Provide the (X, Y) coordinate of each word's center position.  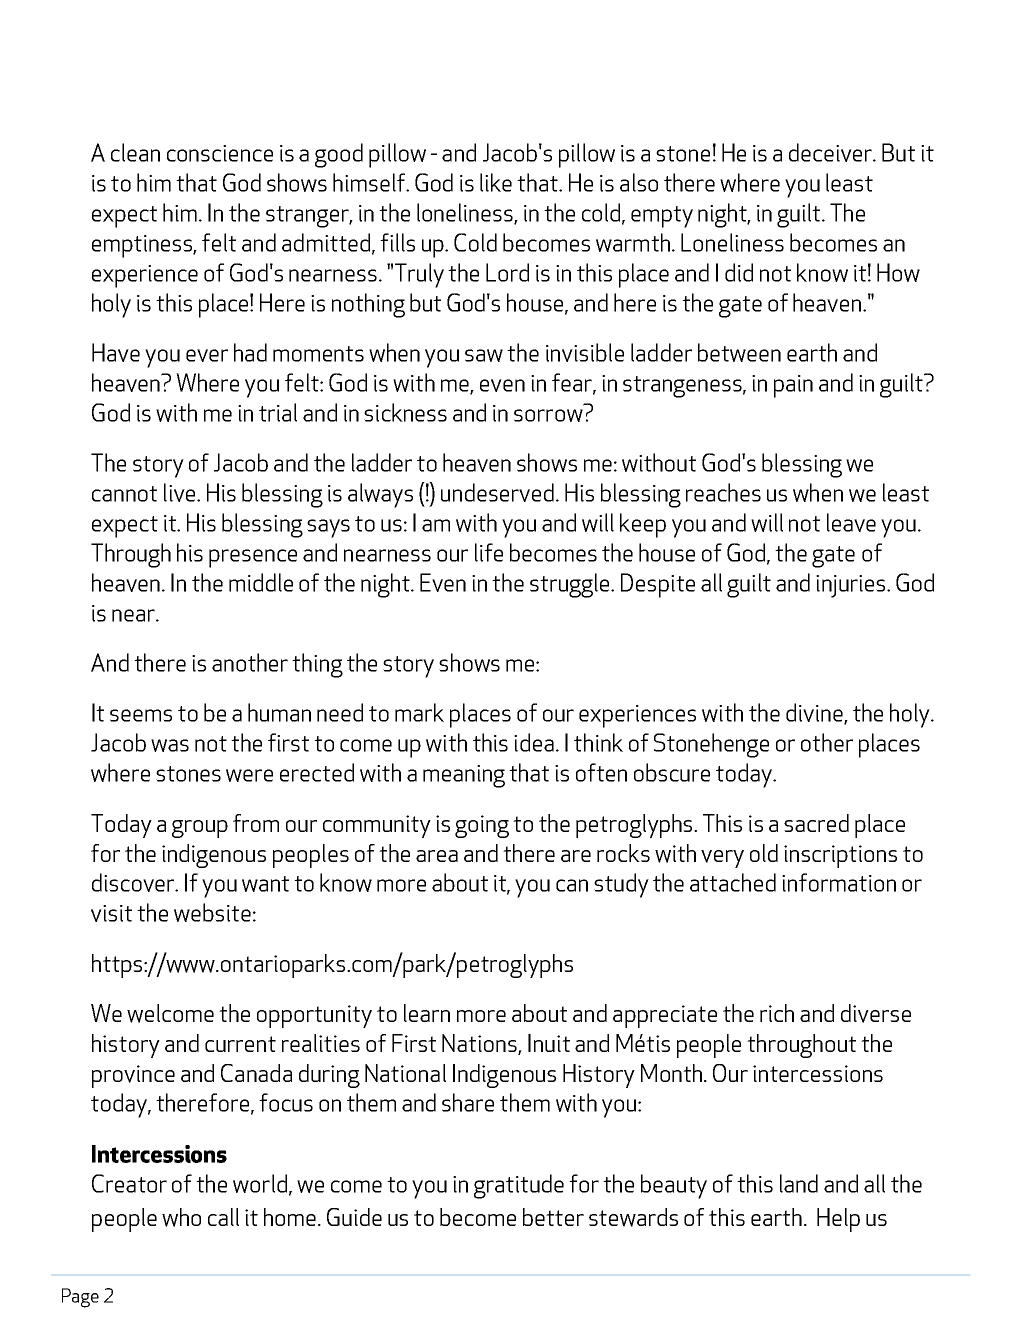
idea (534, 742)
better (553, 1217)
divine (815, 713)
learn (427, 1013)
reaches (723, 492)
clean (135, 152)
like (496, 182)
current (240, 1044)
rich (777, 1013)
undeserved (497, 492)
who (181, 1217)
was (170, 745)
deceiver (832, 152)
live (181, 492)
